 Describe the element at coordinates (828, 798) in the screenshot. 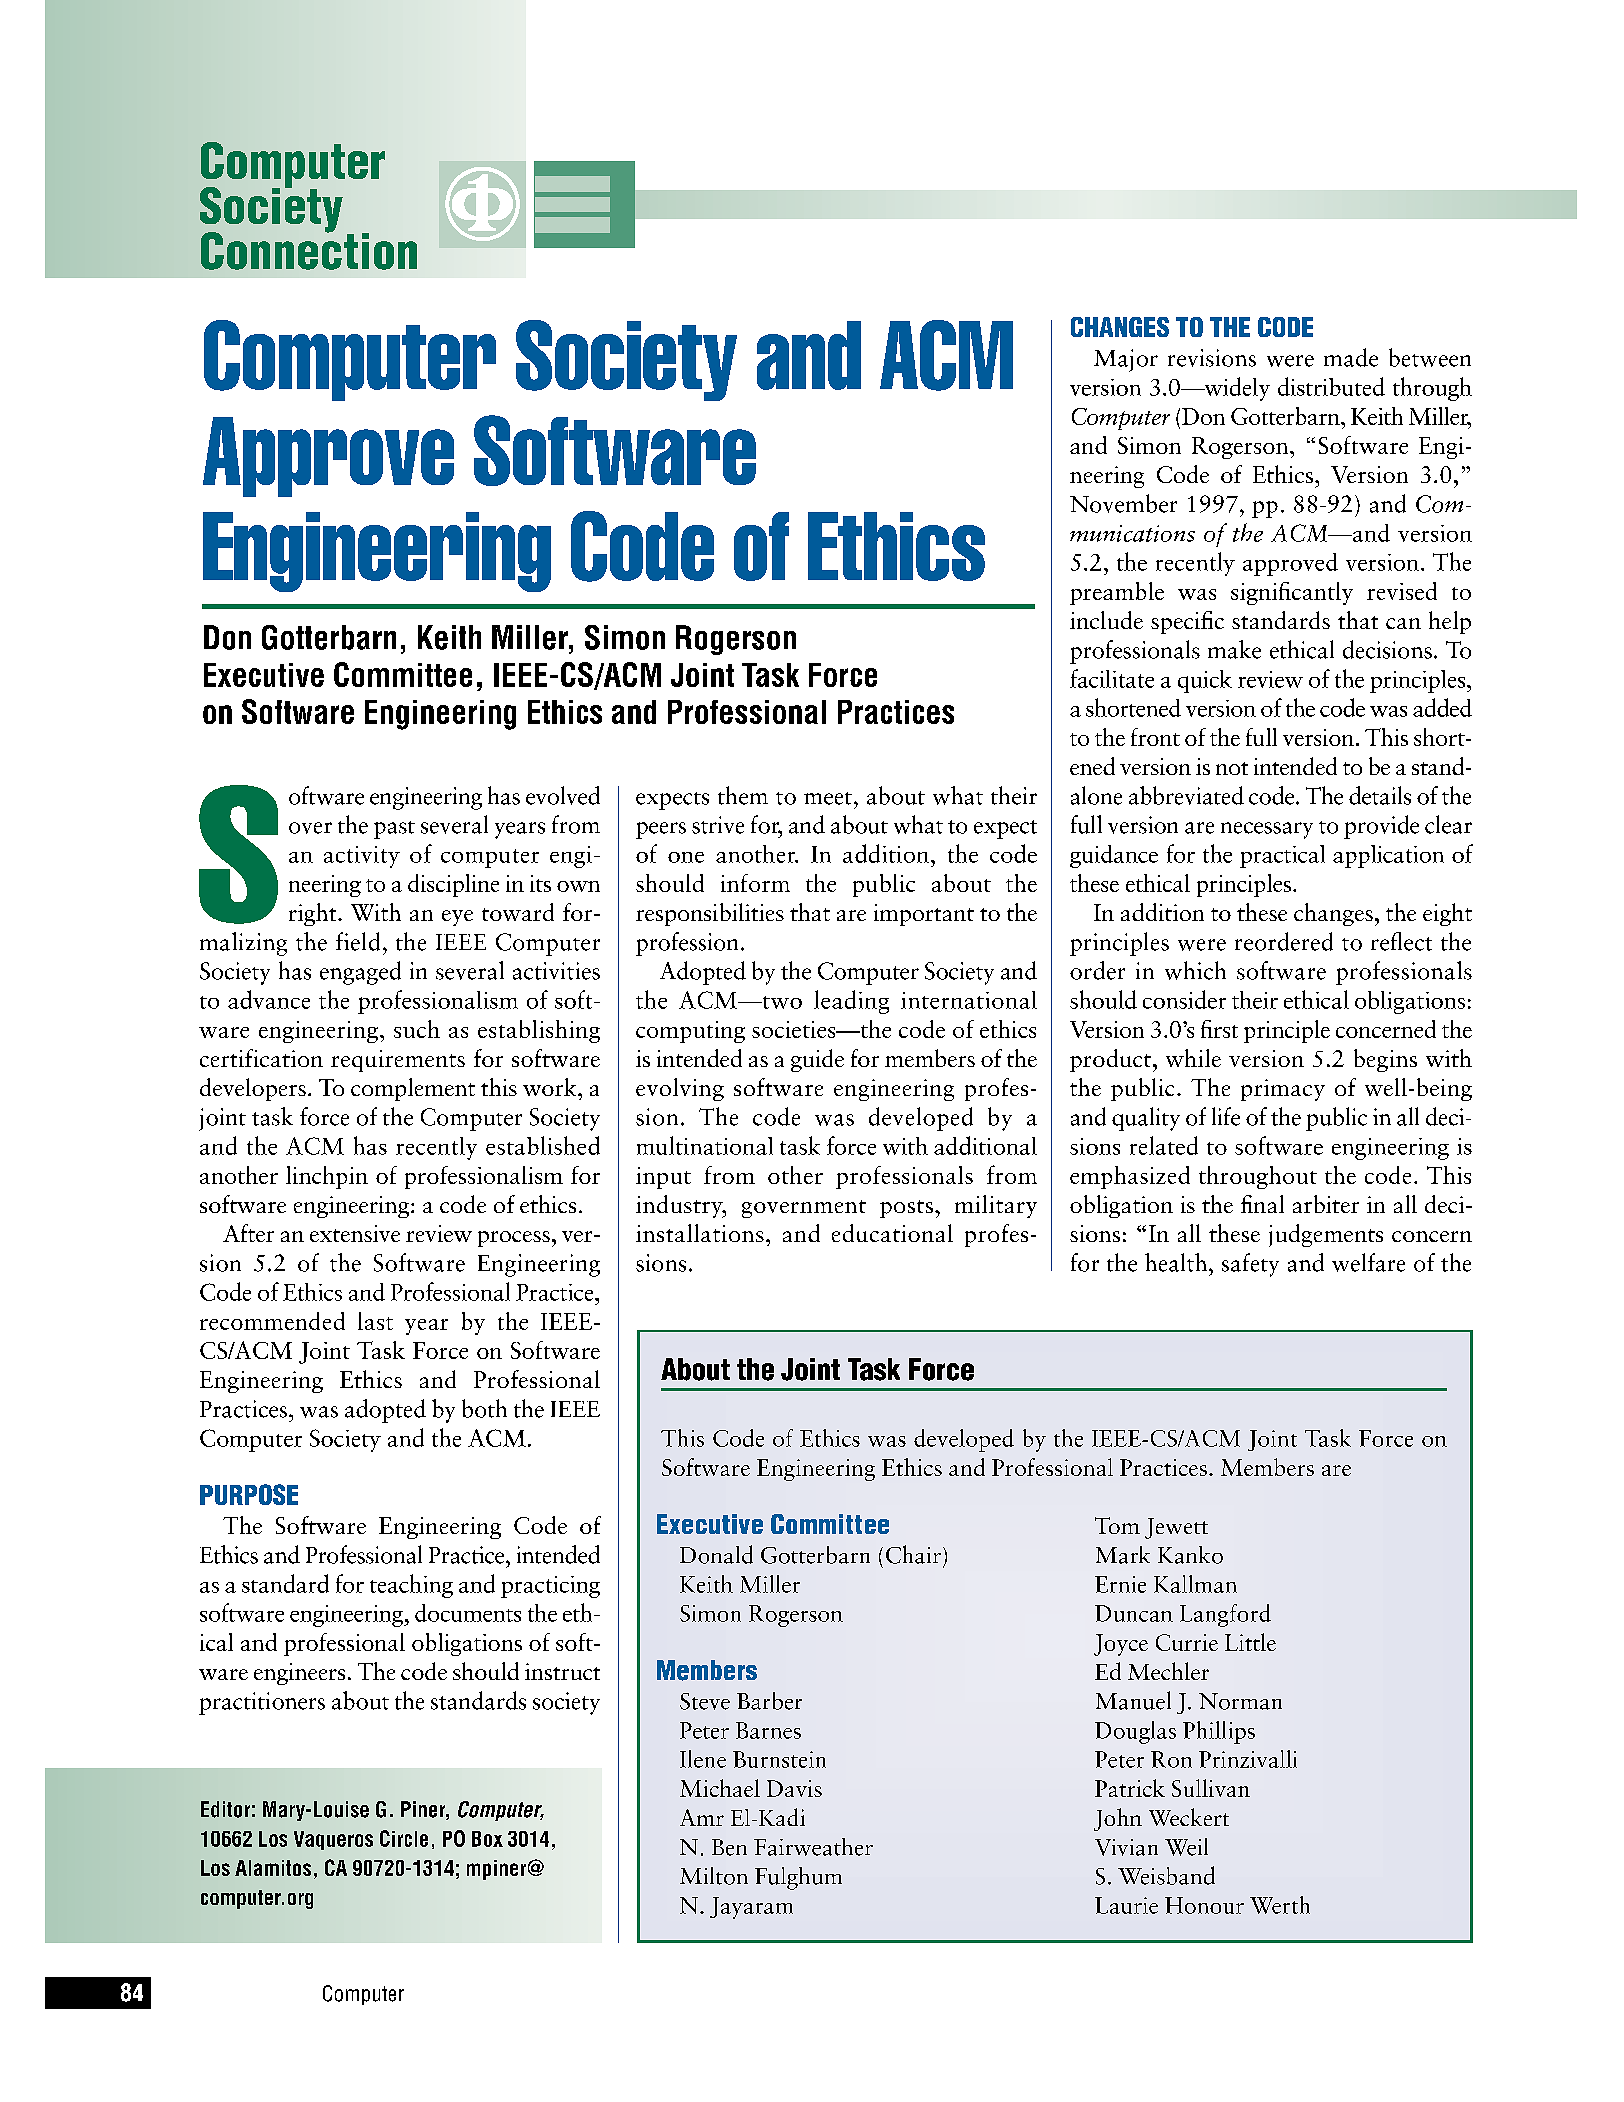

I see `meet` at that location.
